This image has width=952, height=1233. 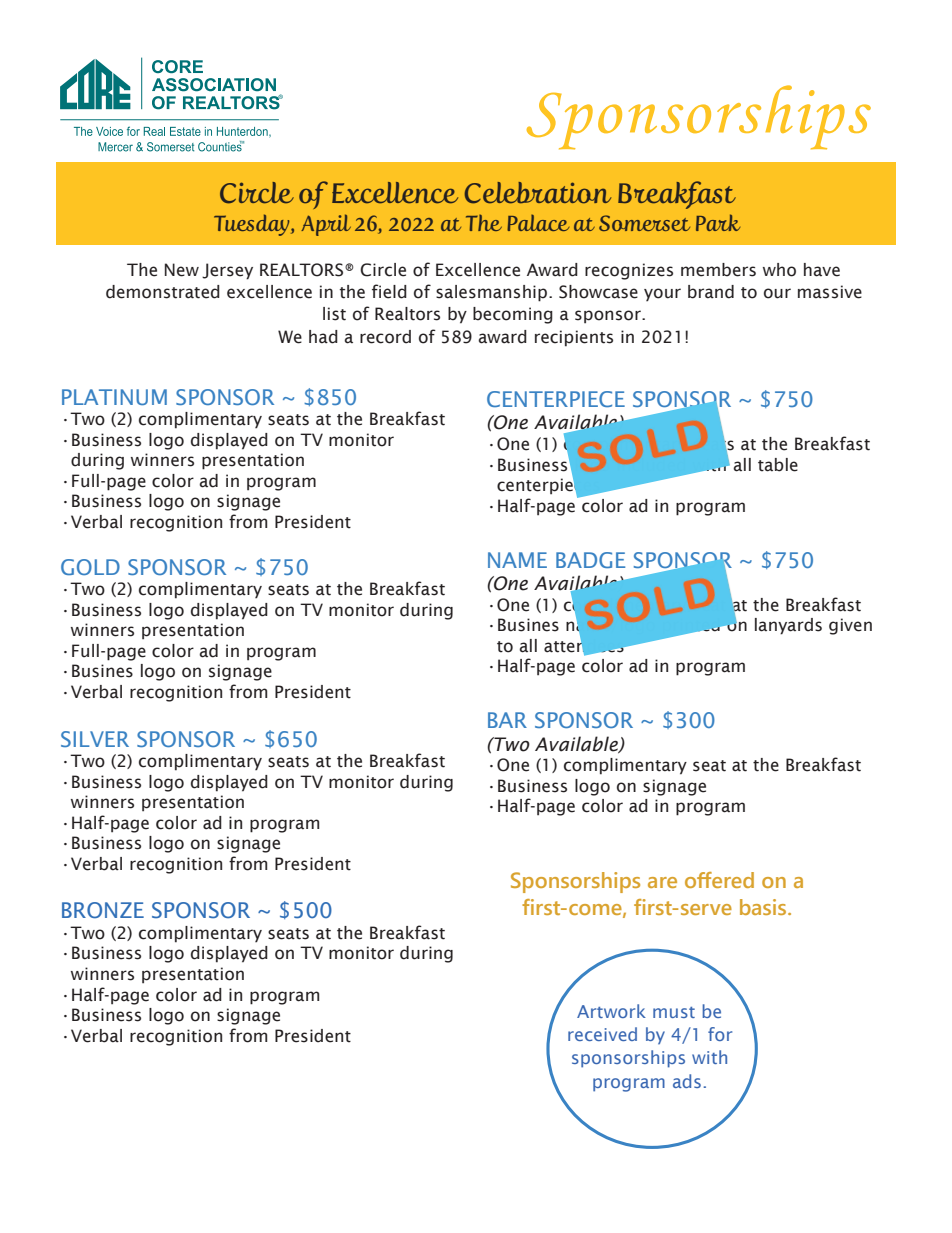 I want to click on BAR, so click(x=507, y=720).
